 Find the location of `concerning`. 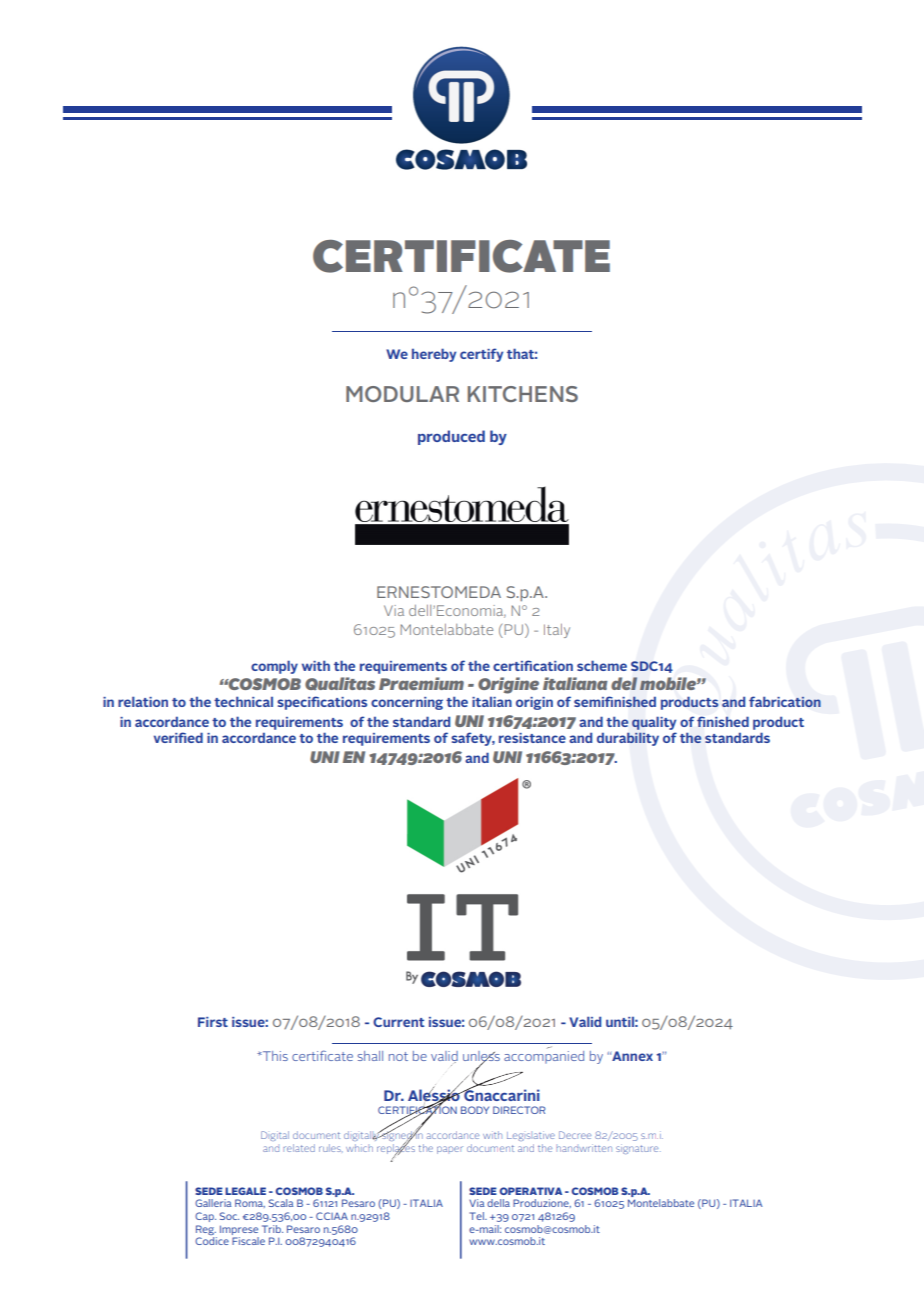

concerning is located at coordinates (407, 703).
